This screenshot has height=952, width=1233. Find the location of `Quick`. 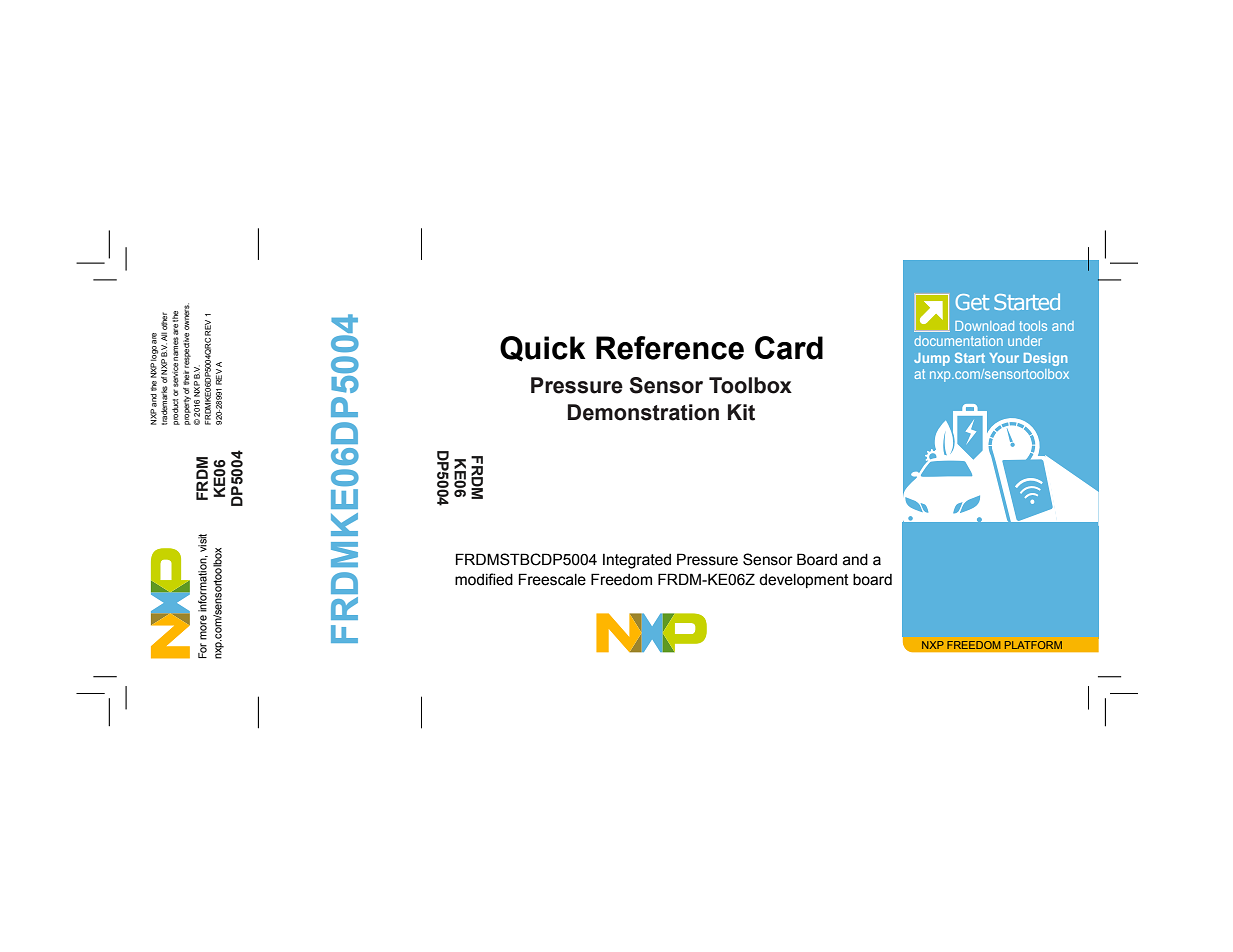

Quick is located at coordinates (543, 349).
